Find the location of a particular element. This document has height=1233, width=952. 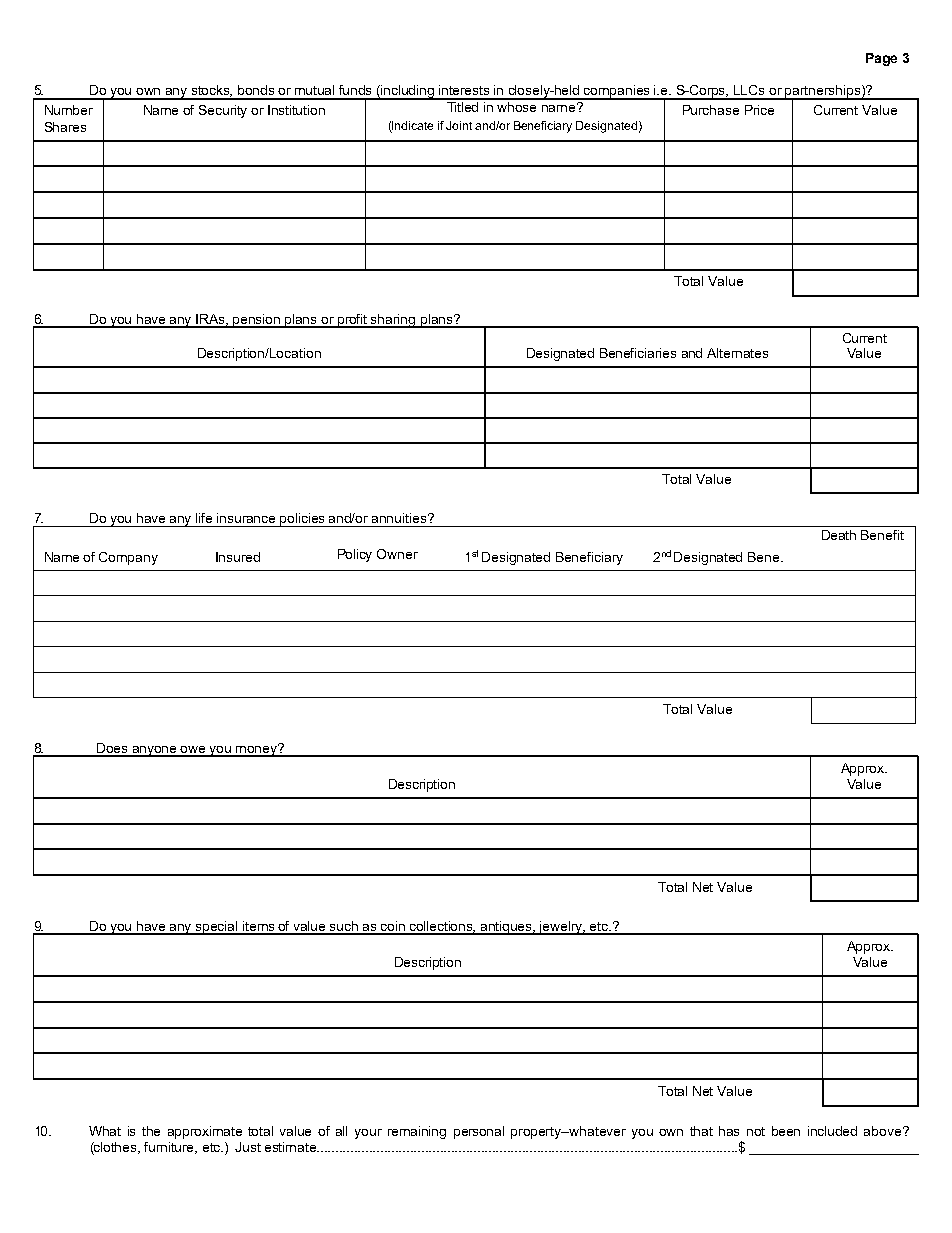

Owner is located at coordinates (397, 554).
